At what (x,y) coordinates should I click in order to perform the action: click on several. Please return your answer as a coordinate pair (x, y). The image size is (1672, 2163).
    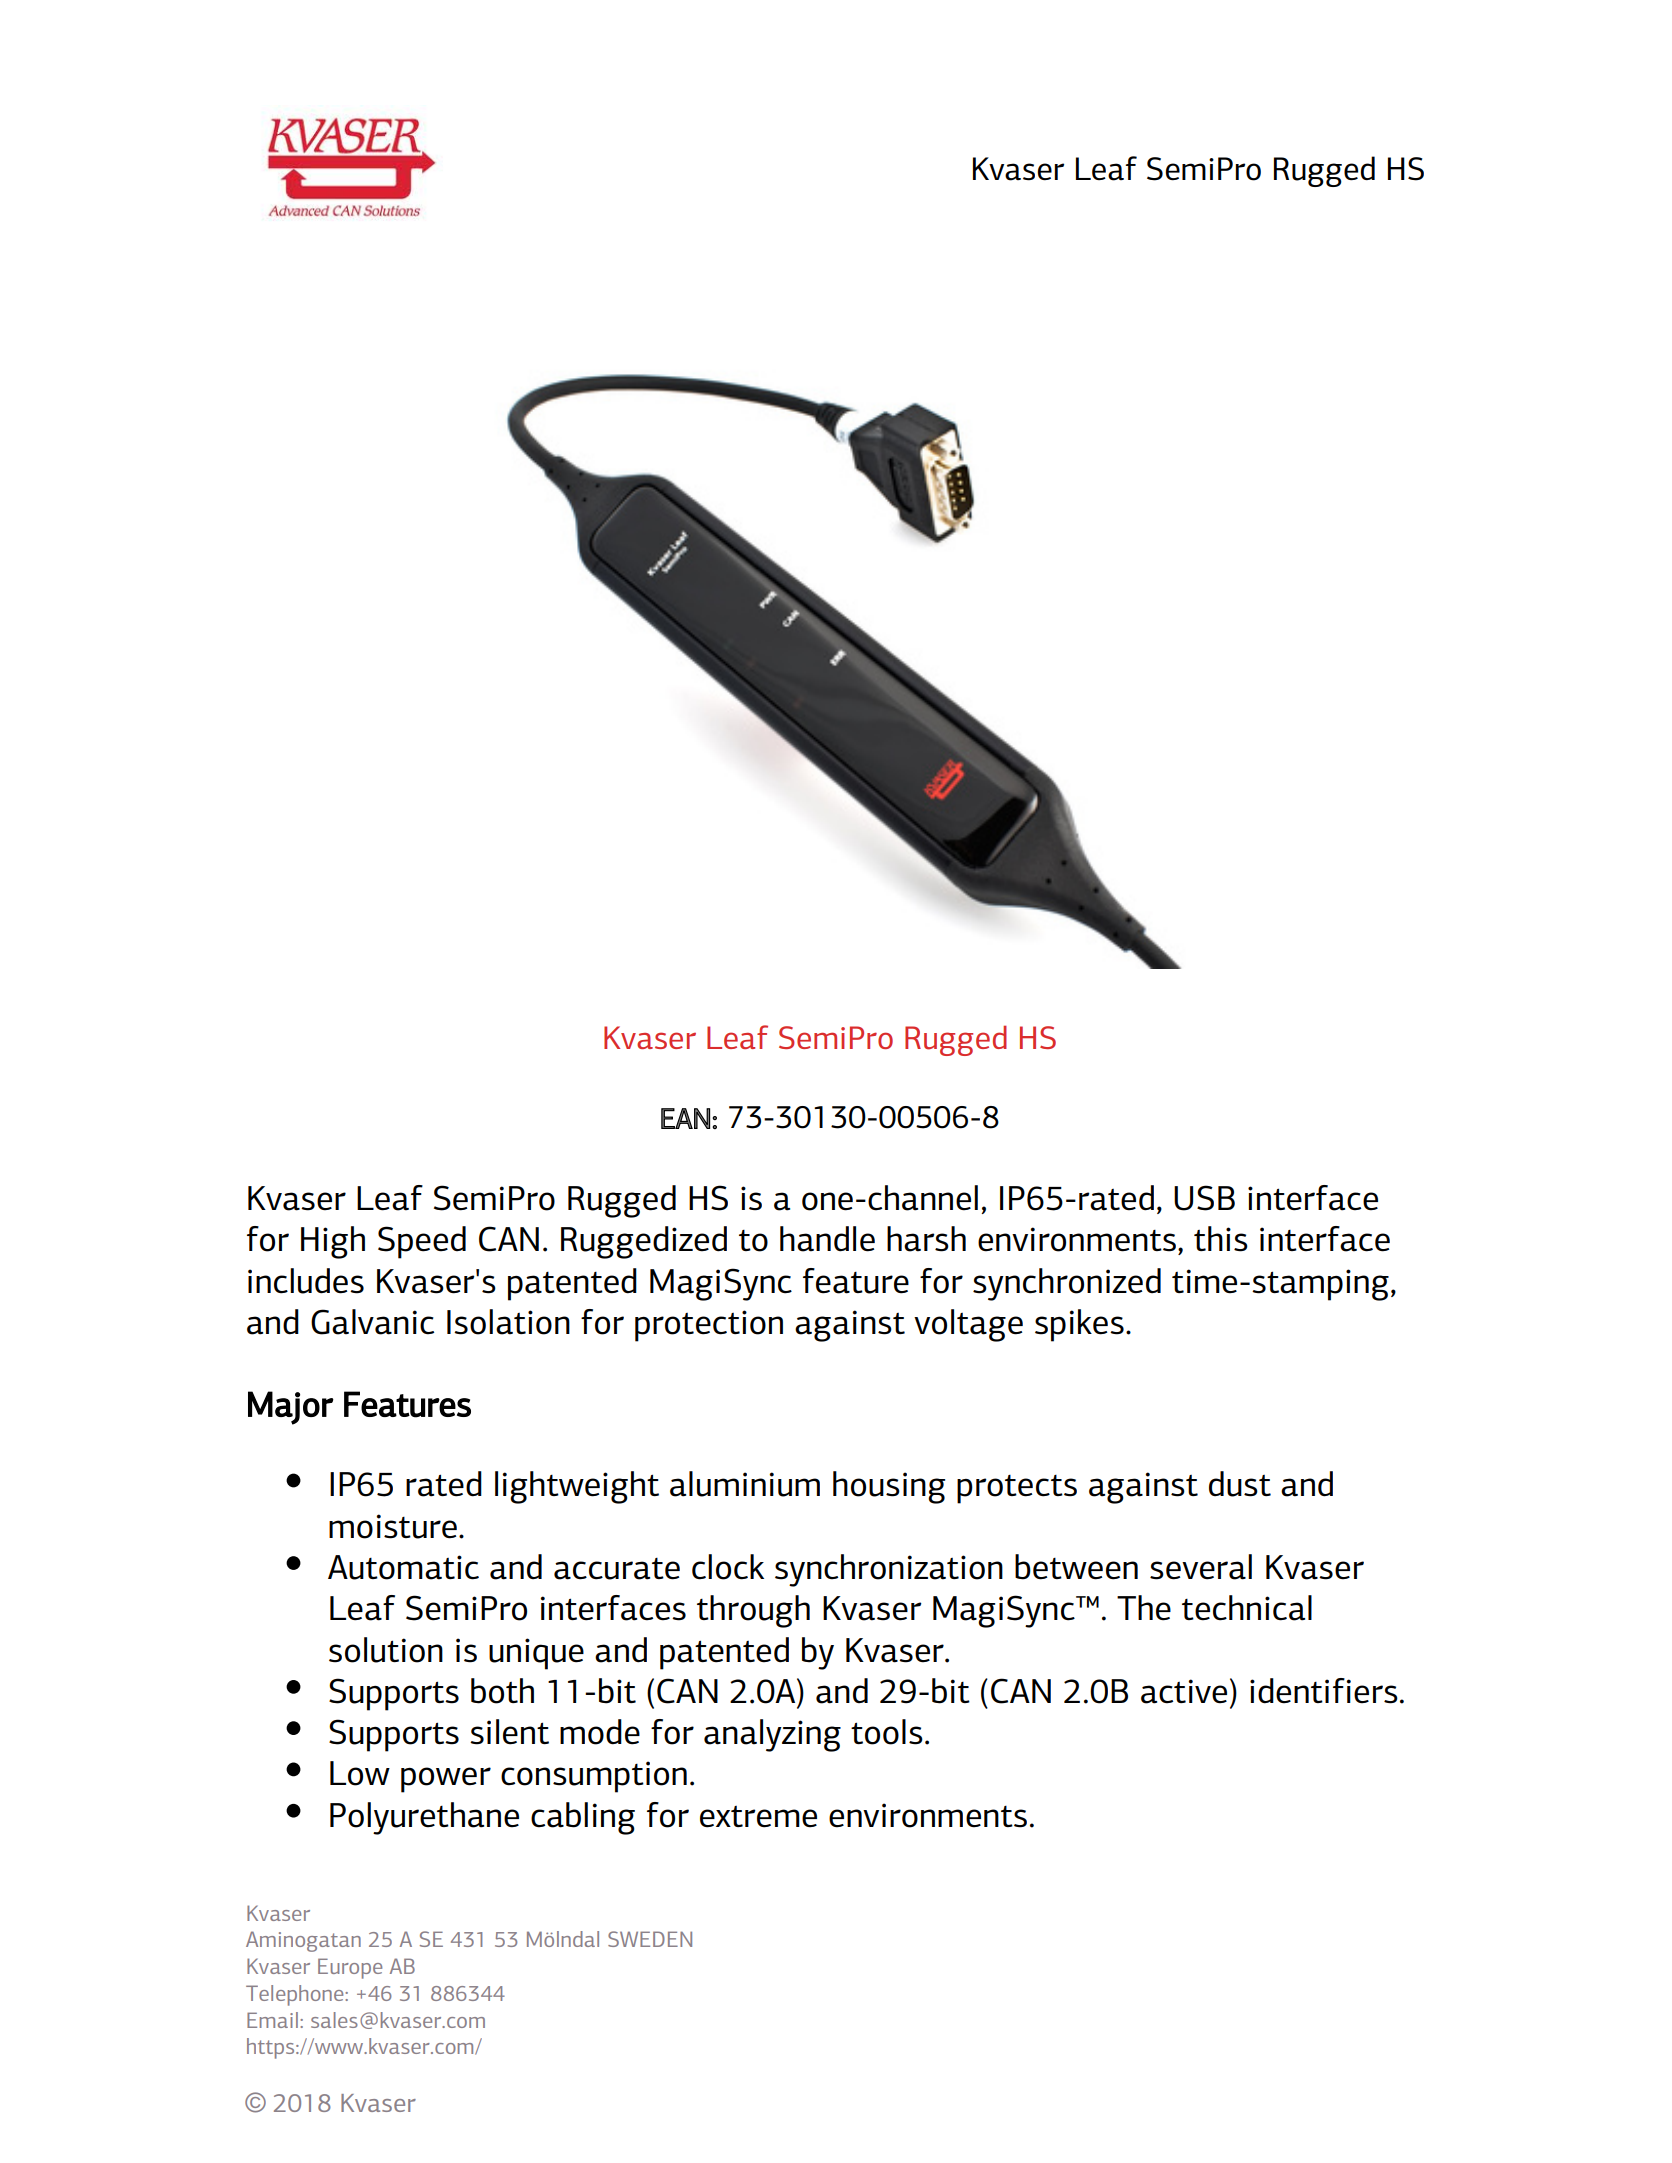
    Looking at the image, I should click on (1201, 1567).
